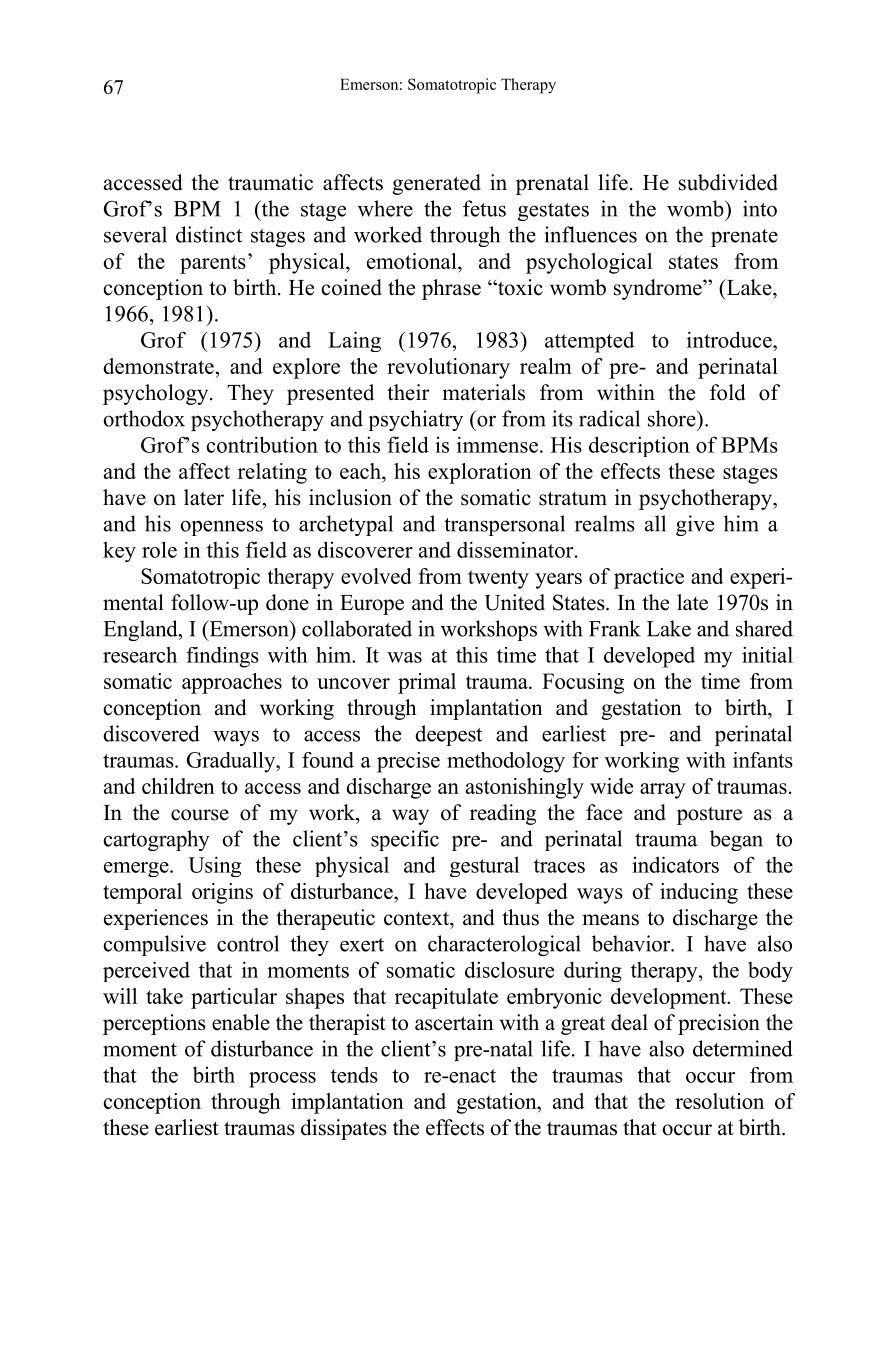 Image resolution: width=896 pixels, height=1345 pixels. I want to click on findings, so click(222, 657).
